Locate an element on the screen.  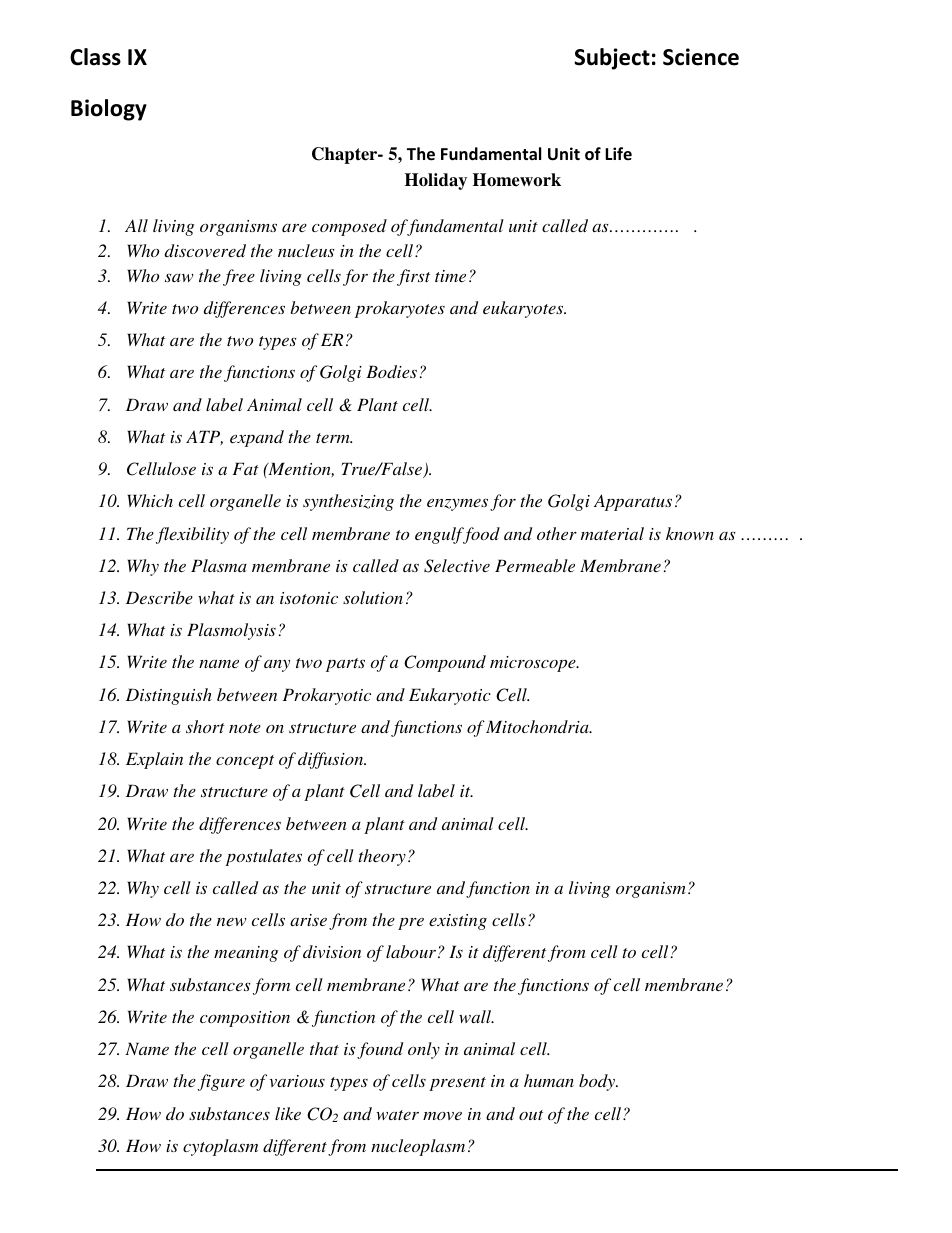
cytoplasm is located at coordinates (220, 1147).
